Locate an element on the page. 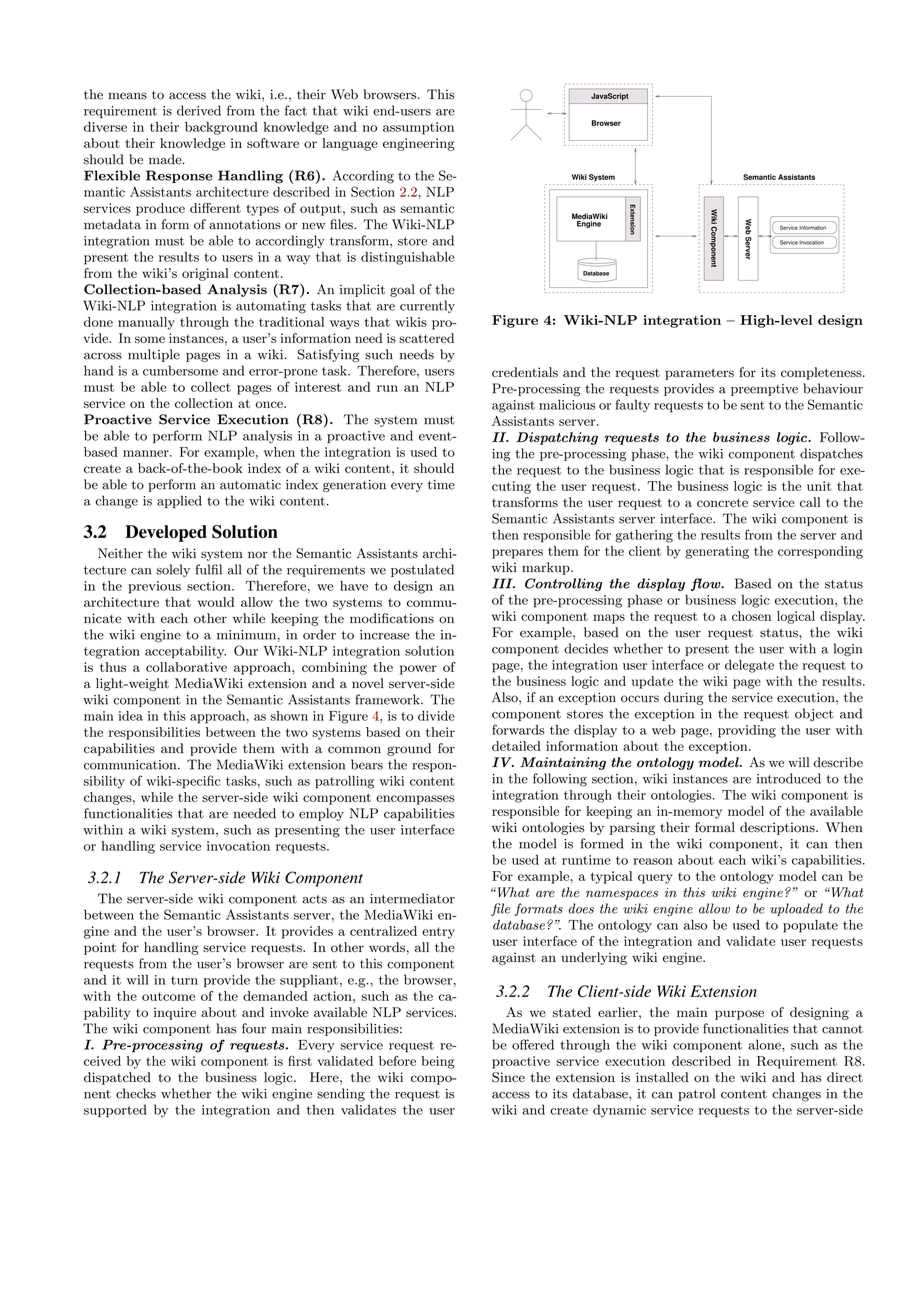 This document has height=1308, width=924. parameters is located at coordinates (699, 374).
